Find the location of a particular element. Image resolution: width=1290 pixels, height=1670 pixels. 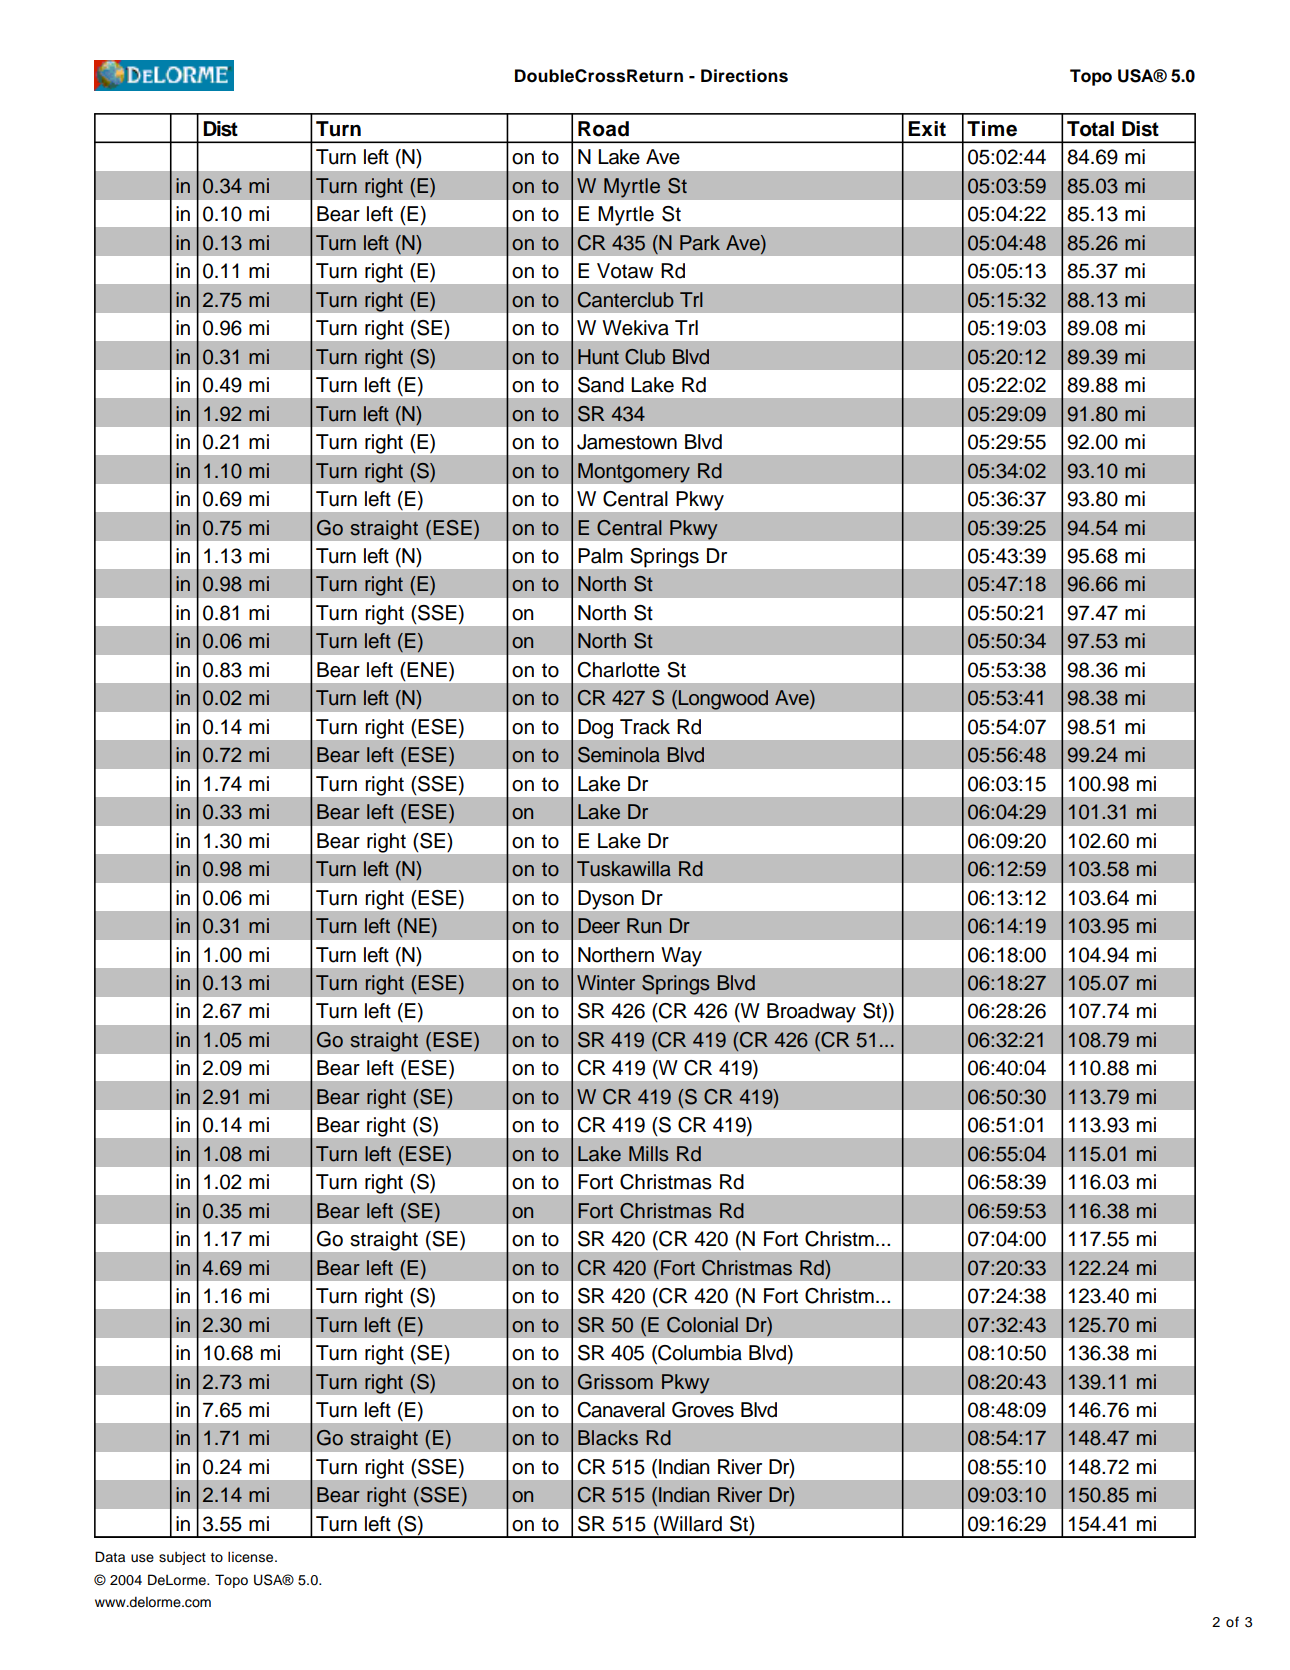

Hunt is located at coordinates (598, 357).
